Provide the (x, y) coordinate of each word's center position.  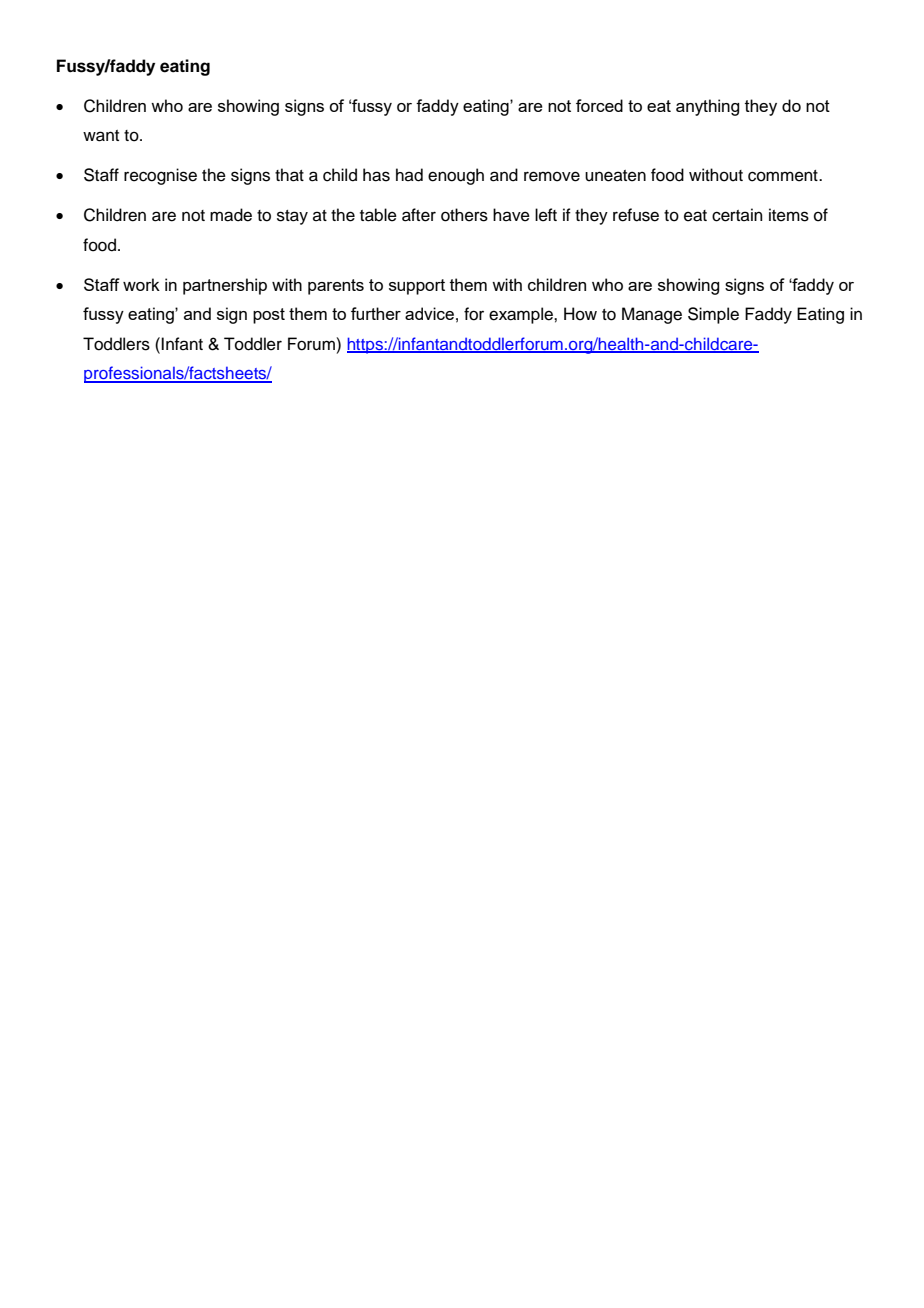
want (101, 136)
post (269, 316)
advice (429, 313)
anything (707, 107)
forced (599, 105)
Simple (713, 315)
